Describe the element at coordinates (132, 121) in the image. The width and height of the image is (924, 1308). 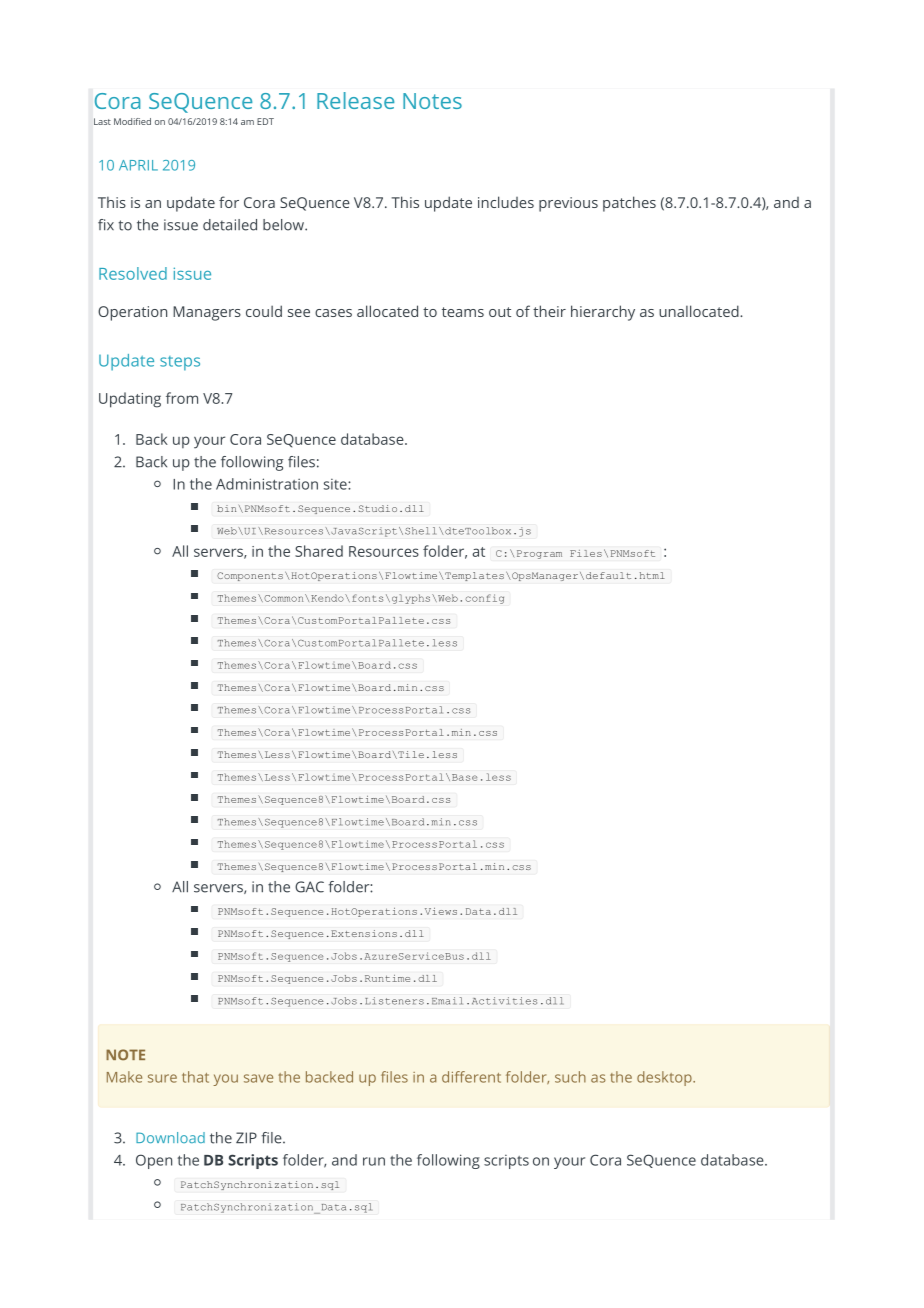
I see `Modified` at that location.
